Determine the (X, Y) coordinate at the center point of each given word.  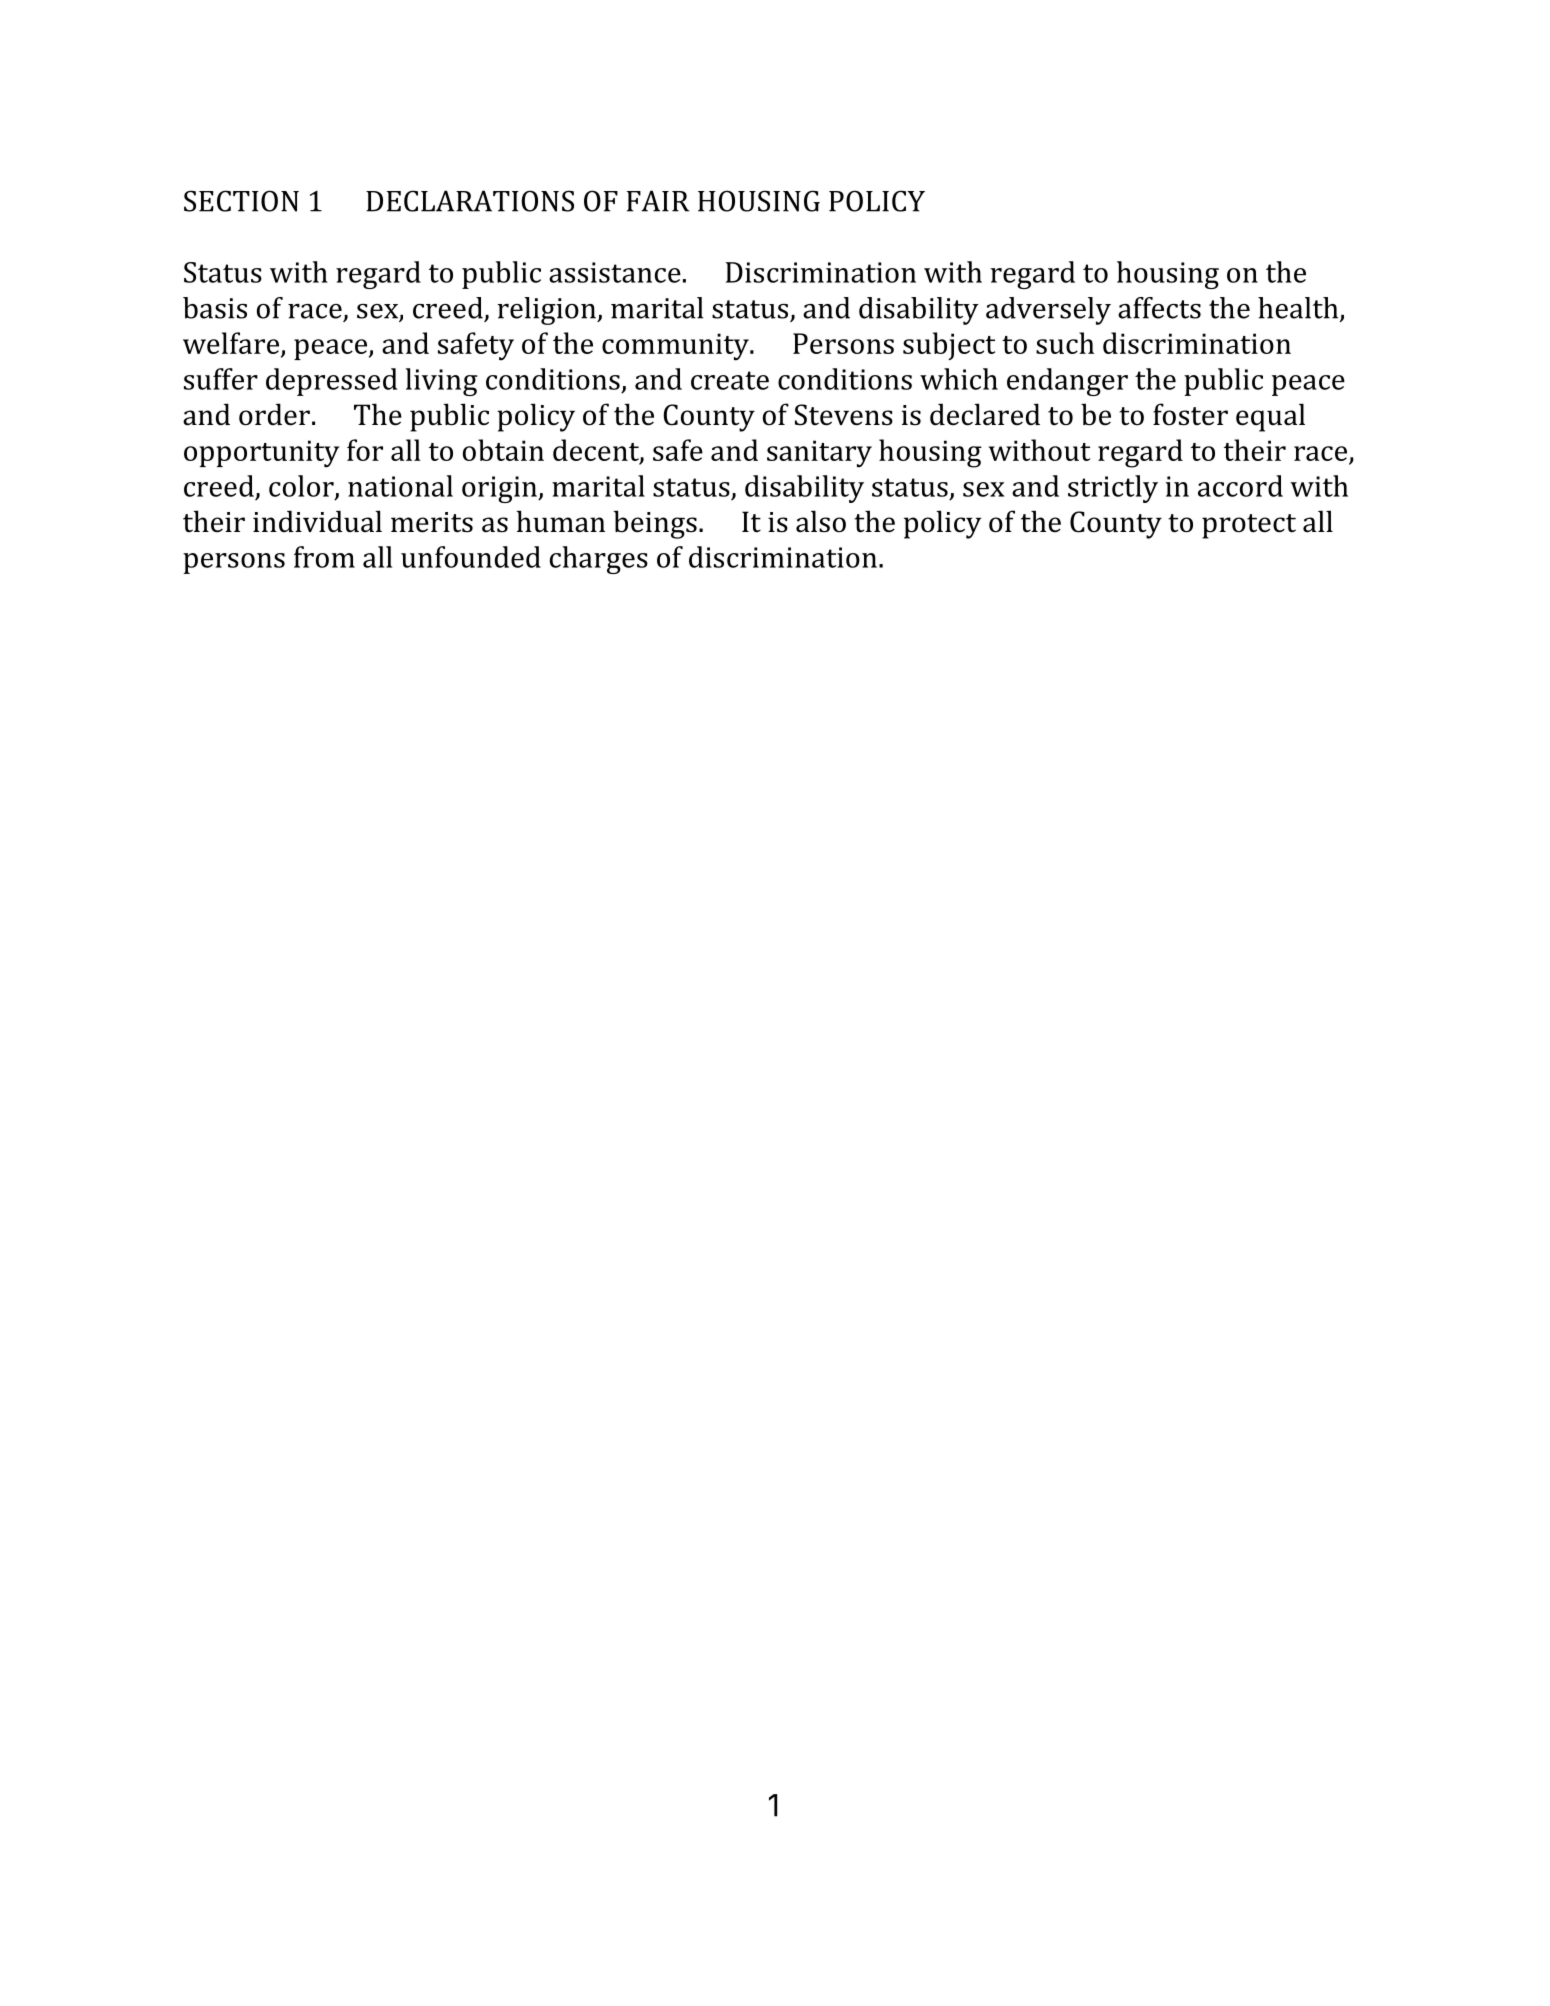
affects (1159, 308)
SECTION (241, 201)
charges (599, 560)
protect (1249, 526)
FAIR (658, 201)
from (324, 557)
